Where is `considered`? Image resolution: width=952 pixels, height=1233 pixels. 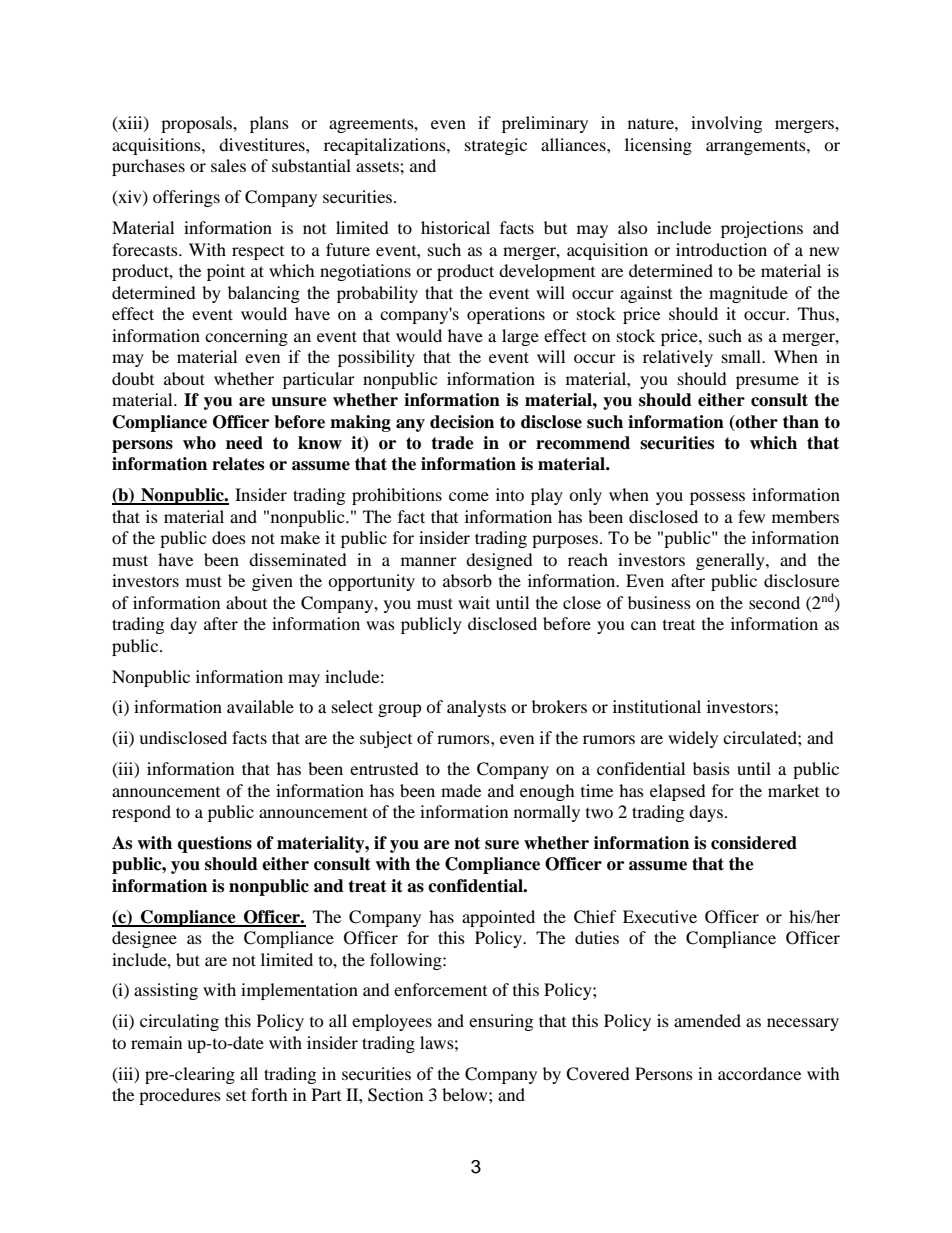 considered is located at coordinates (754, 843).
